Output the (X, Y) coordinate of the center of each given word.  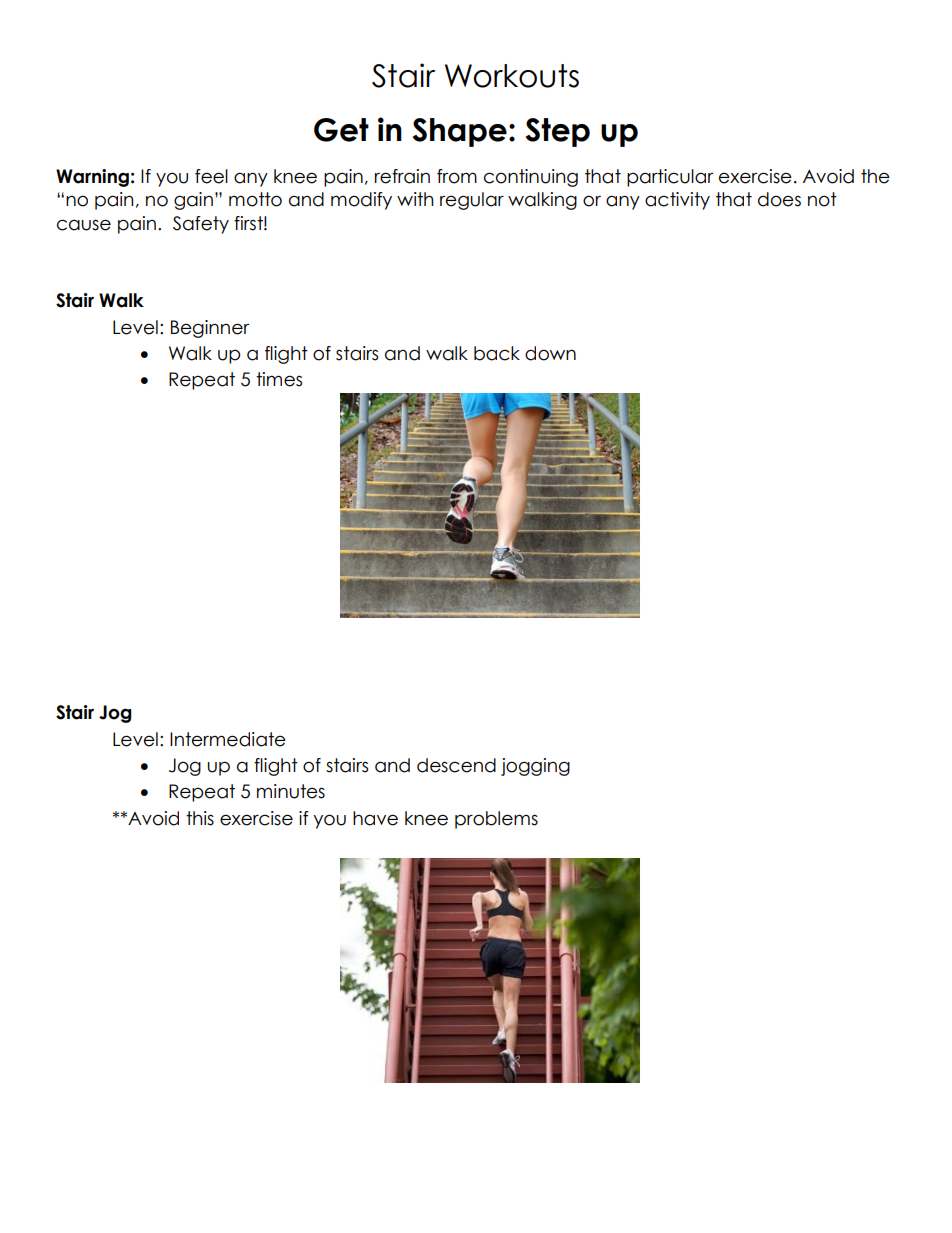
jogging (535, 767)
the (875, 176)
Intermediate (228, 739)
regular (472, 201)
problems (496, 820)
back (497, 353)
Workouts (512, 76)
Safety (201, 225)
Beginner (210, 329)
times (279, 379)
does (779, 199)
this (200, 818)
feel (211, 176)
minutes (291, 791)
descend (456, 765)
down (550, 353)
